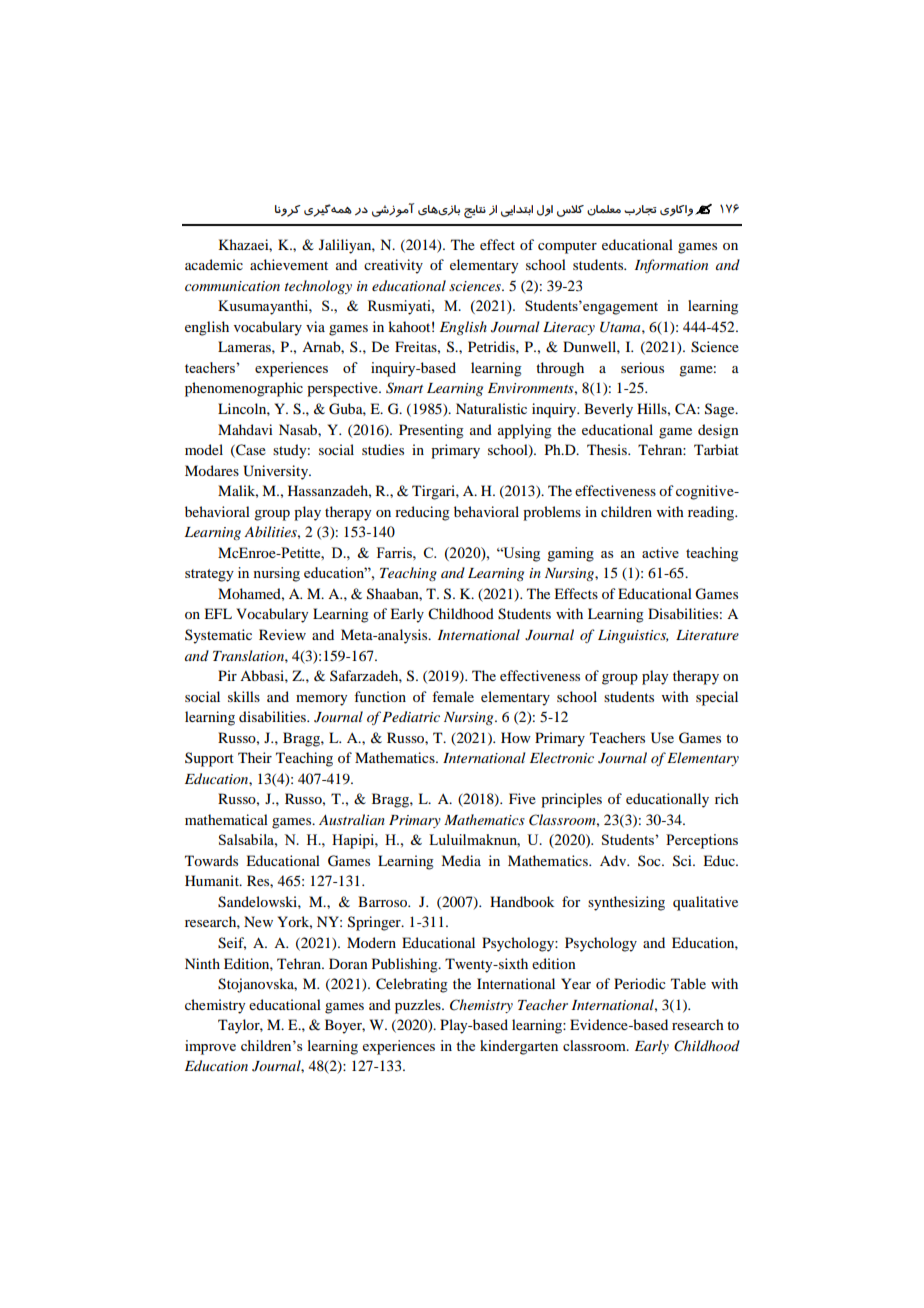 Image resolution: width=924 pixels, height=1308 pixels. I want to click on achievement, so click(289, 264).
